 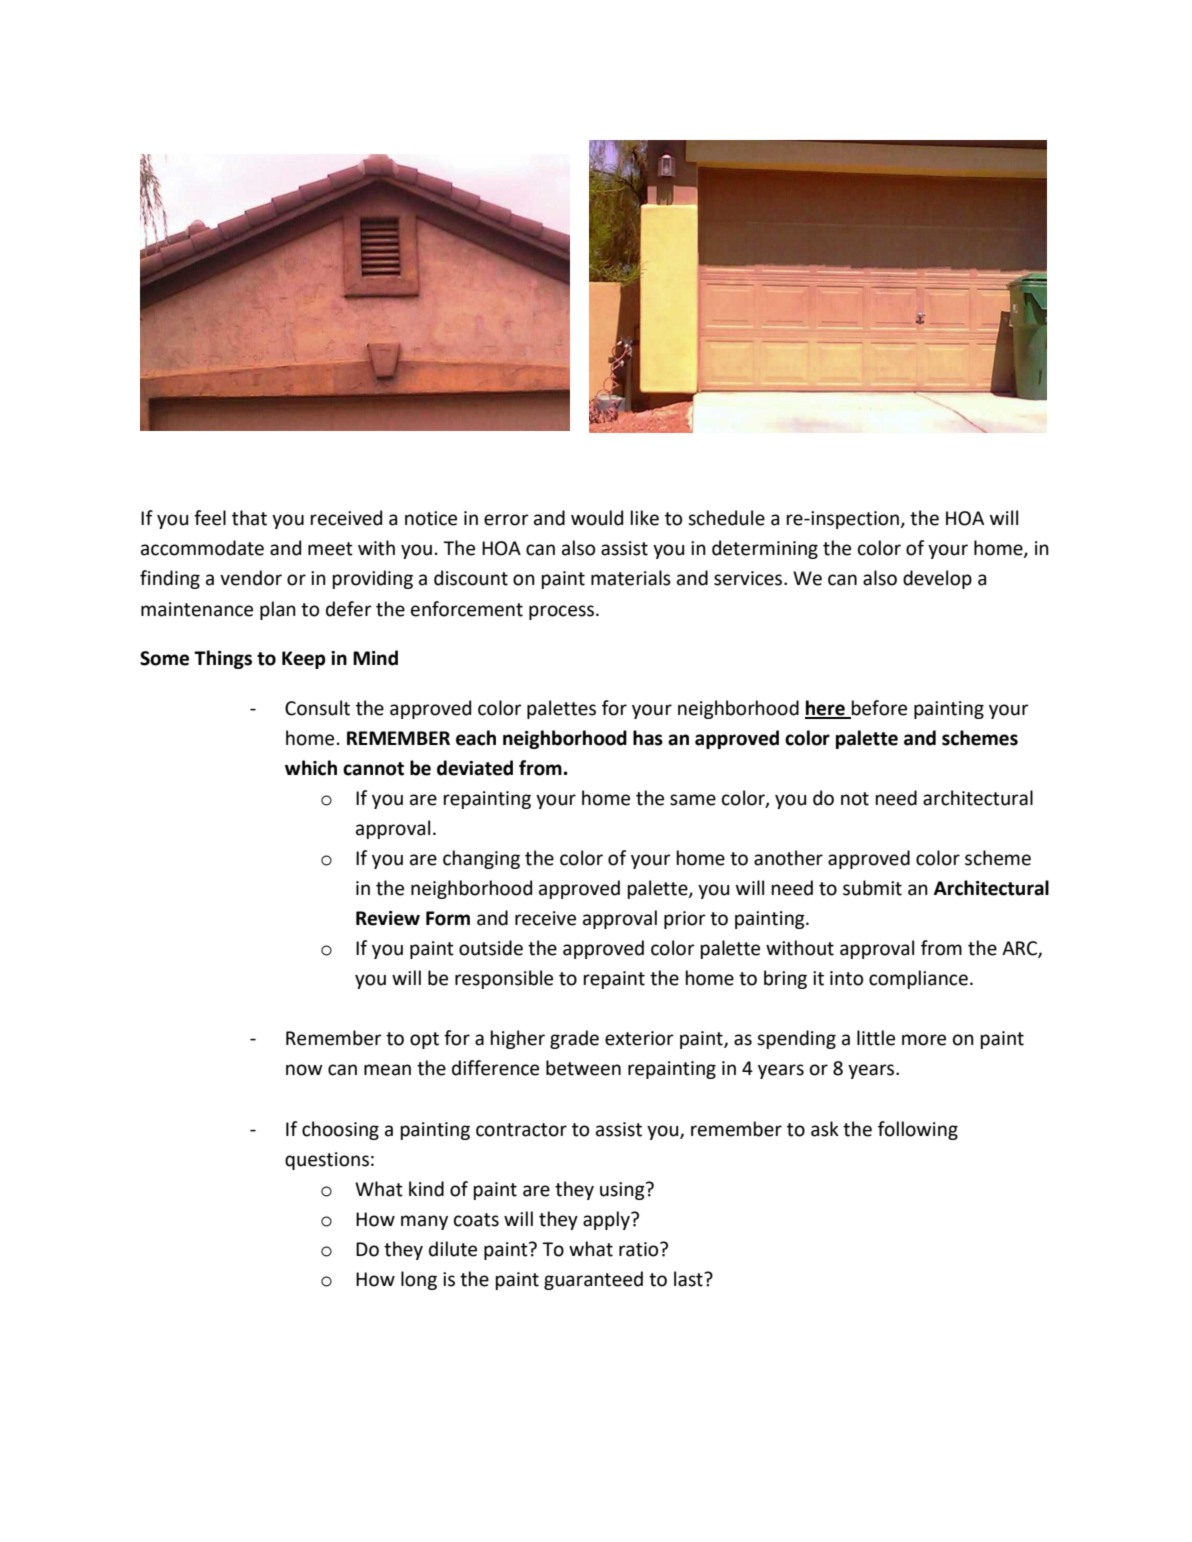 What do you see at coordinates (317, 708) in the screenshot?
I see `Consult` at bounding box center [317, 708].
